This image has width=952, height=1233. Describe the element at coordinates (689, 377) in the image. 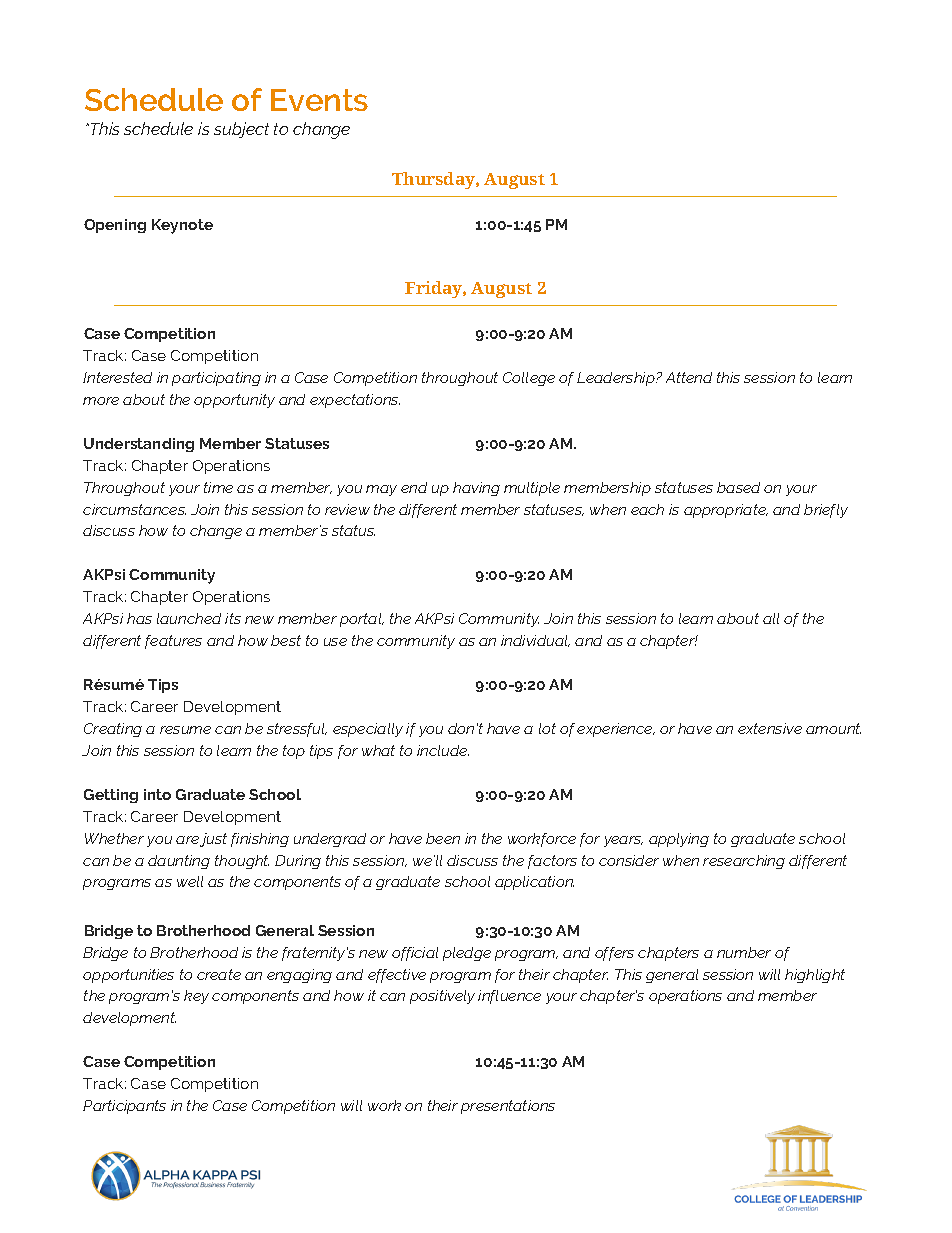

I see `Attend` at that location.
